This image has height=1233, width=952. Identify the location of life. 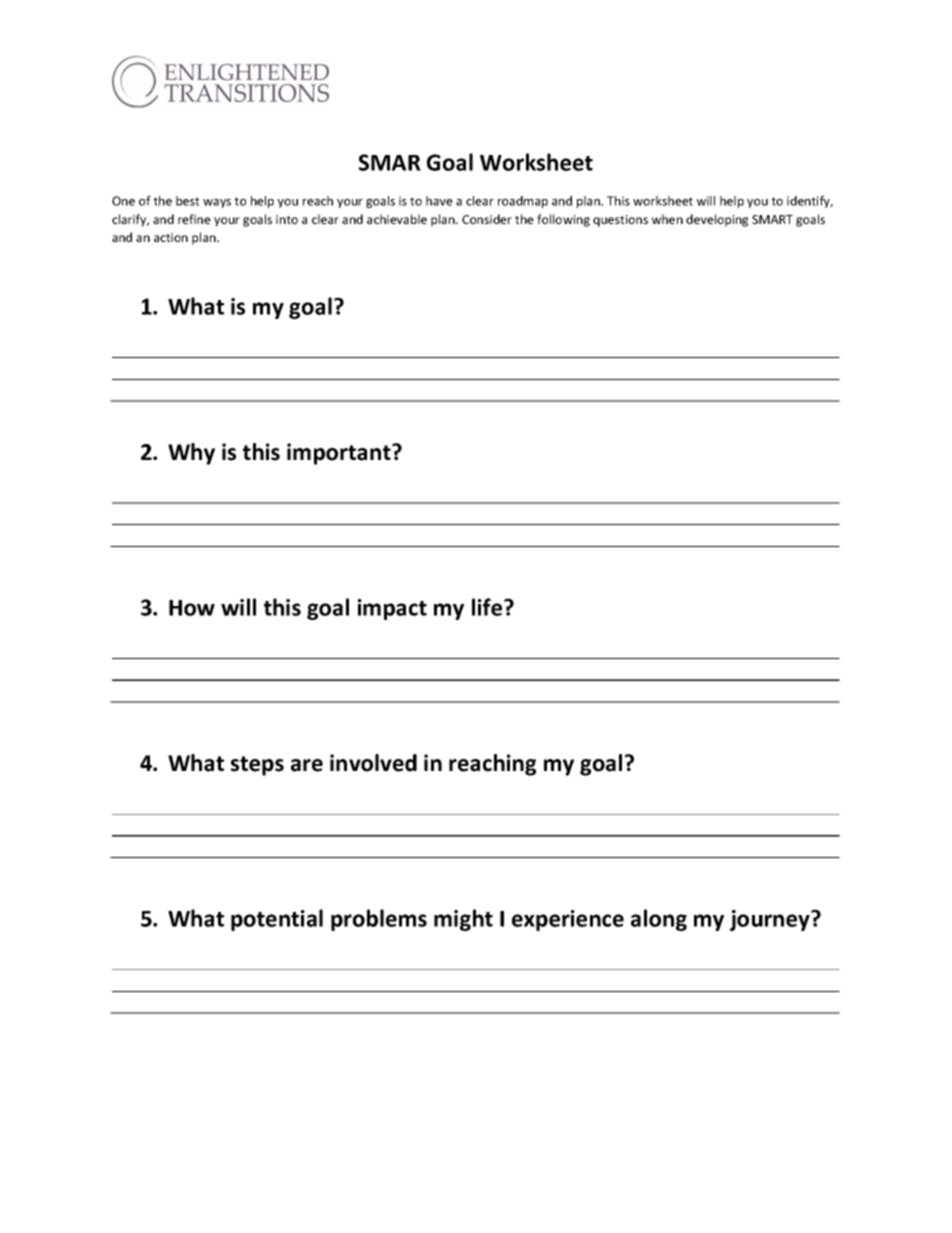
(487, 607).
